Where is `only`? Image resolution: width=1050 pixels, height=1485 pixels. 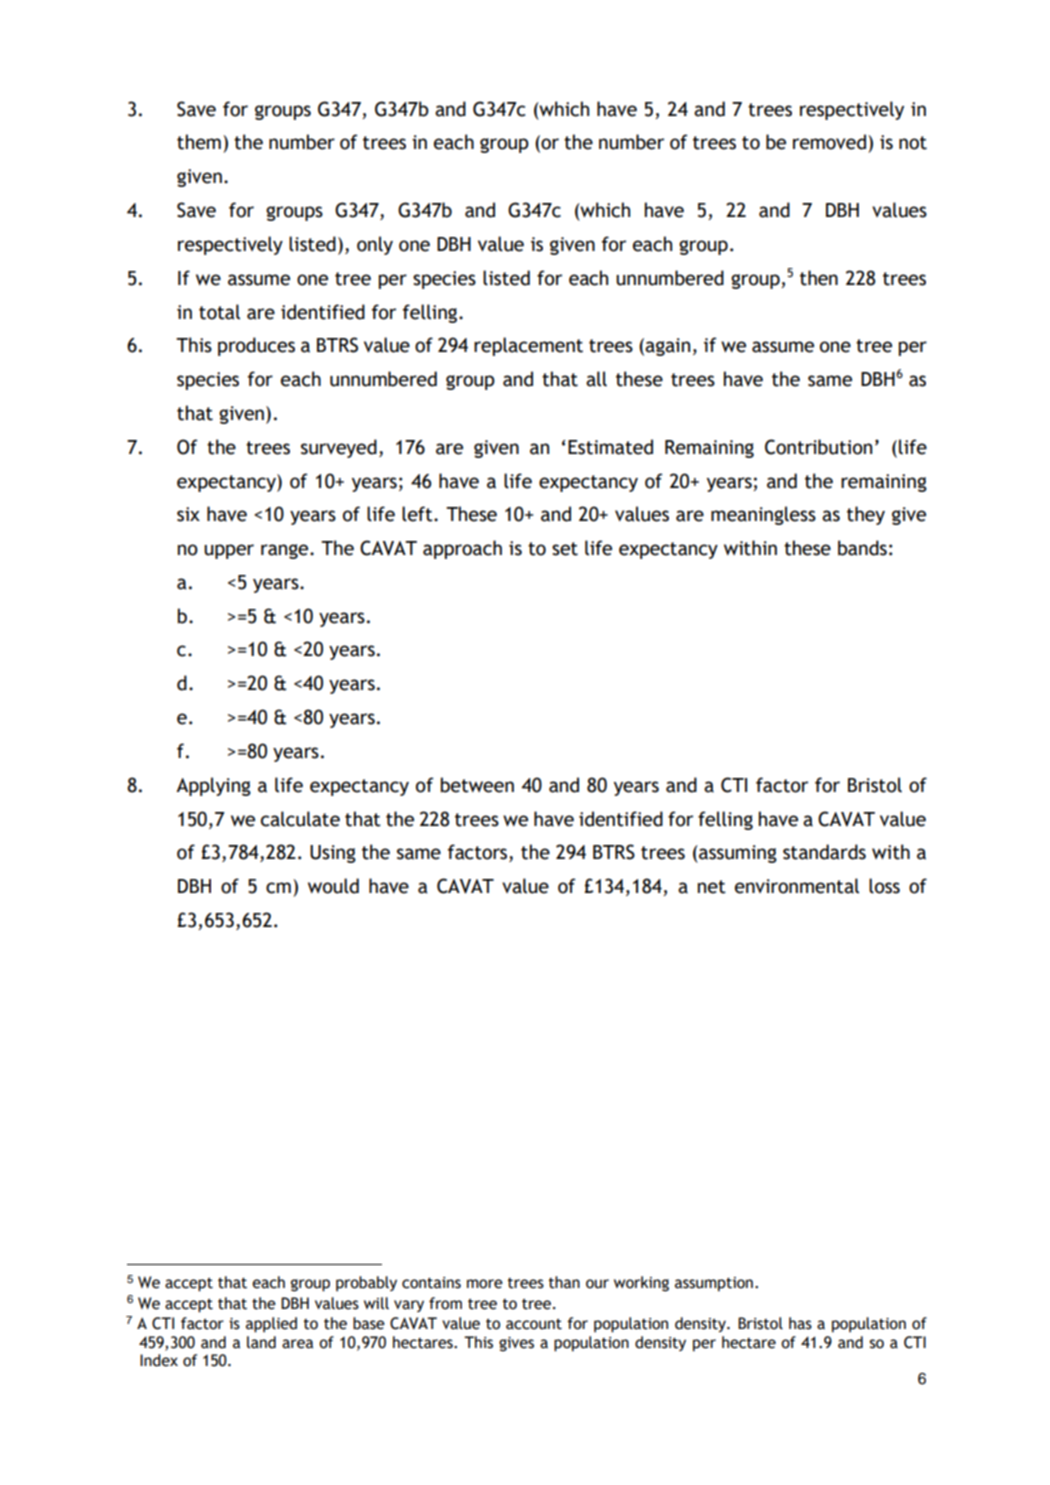
only is located at coordinates (375, 245).
